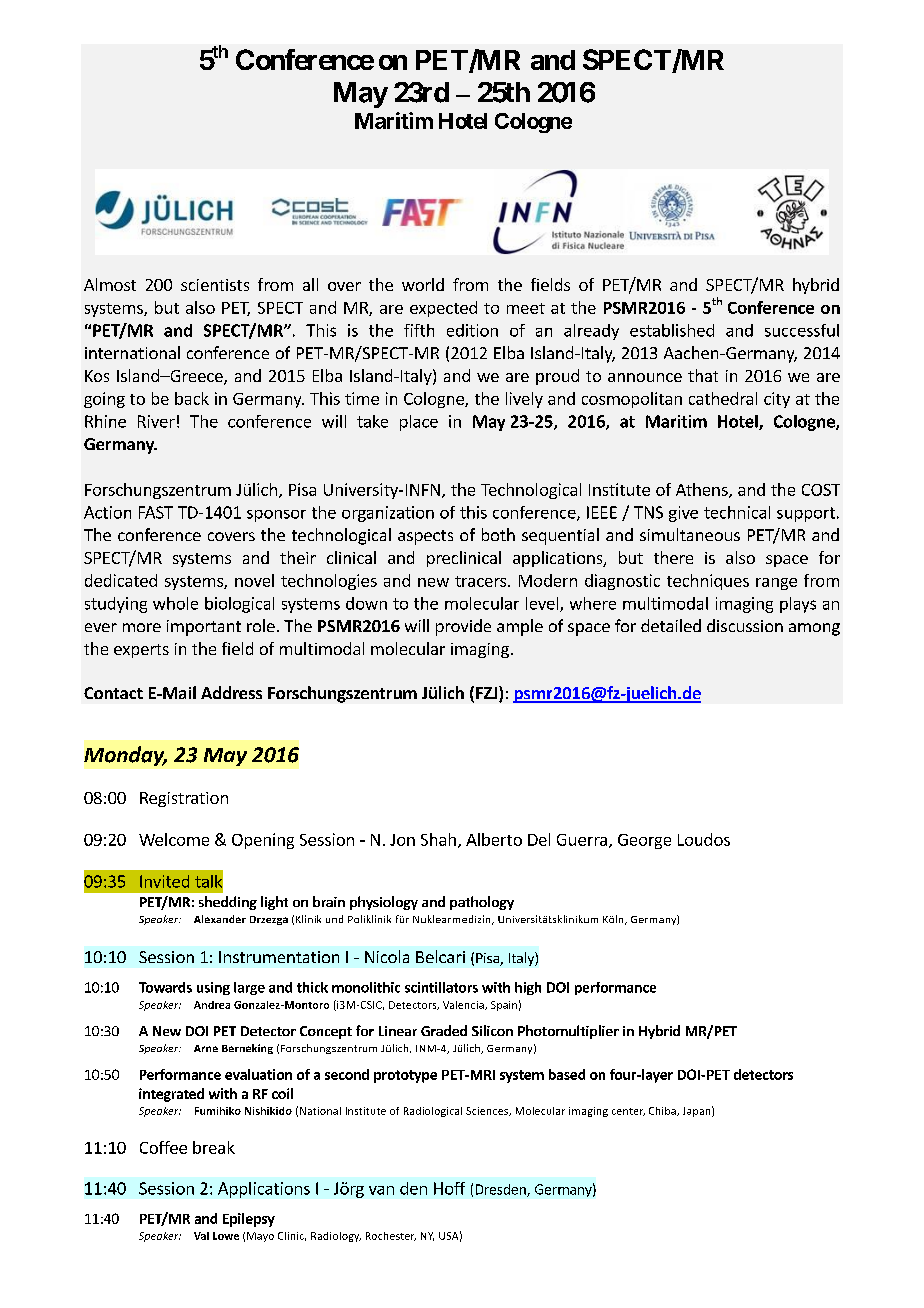 Image resolution: width=924 pixels, height=1308 pixels. Describe the element at coordinates (498, 534) in the image. I see `both` at that location.
